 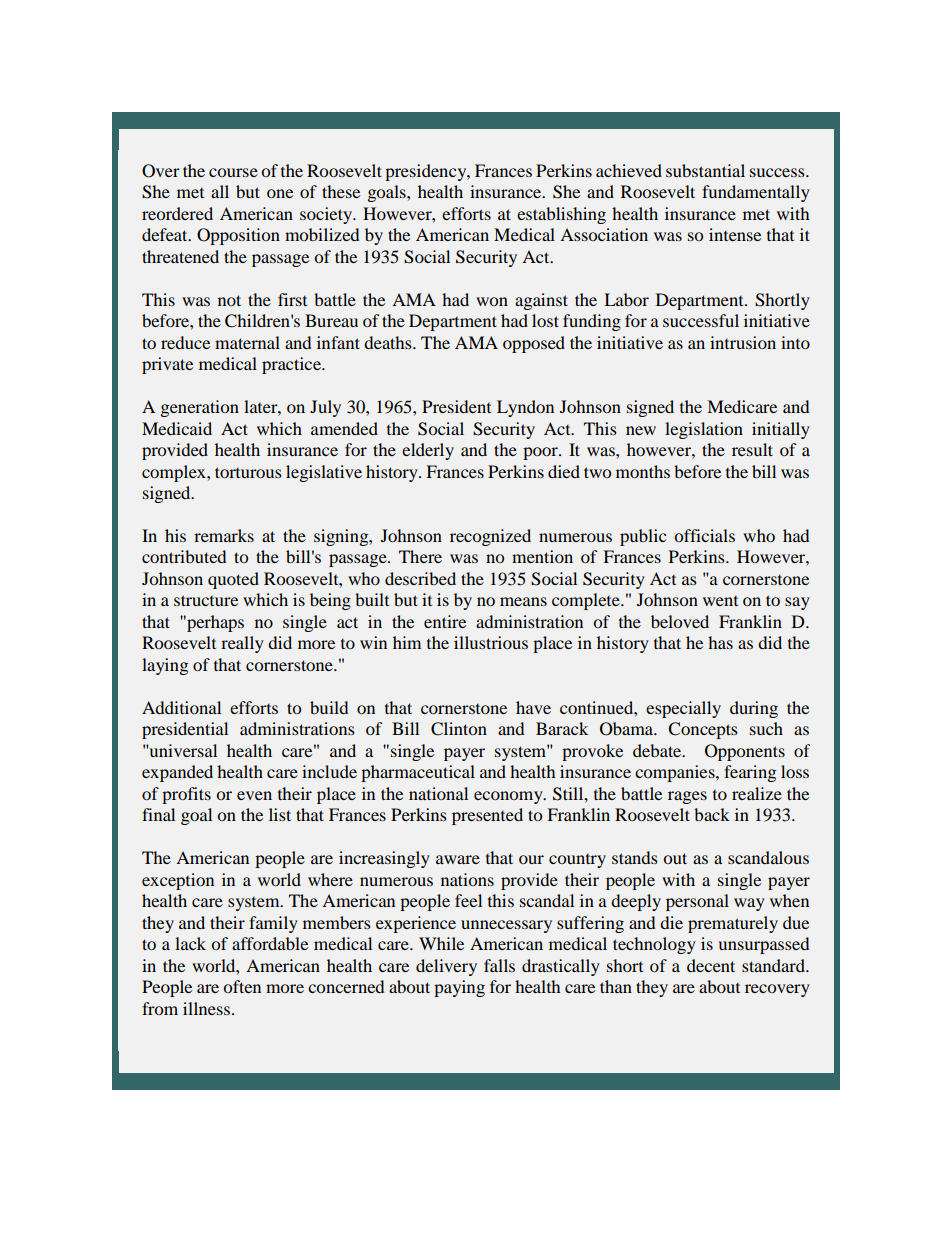 What do you see at coordinates (490, 537) in the screenshot?
I see `recognized` at bounding box center [490, 537].
